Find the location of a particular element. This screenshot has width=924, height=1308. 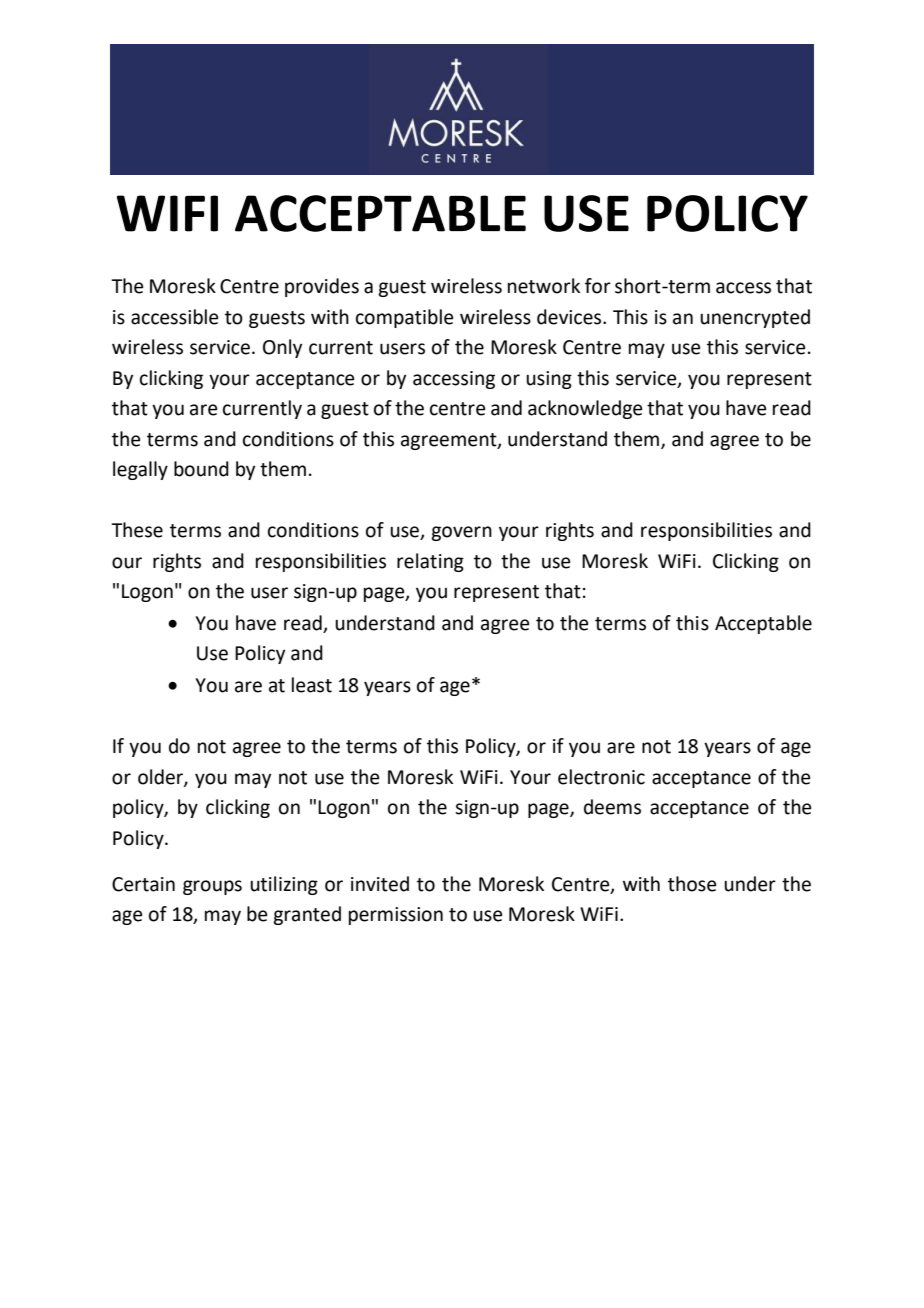

govern is located at coordinates (461, 533).
